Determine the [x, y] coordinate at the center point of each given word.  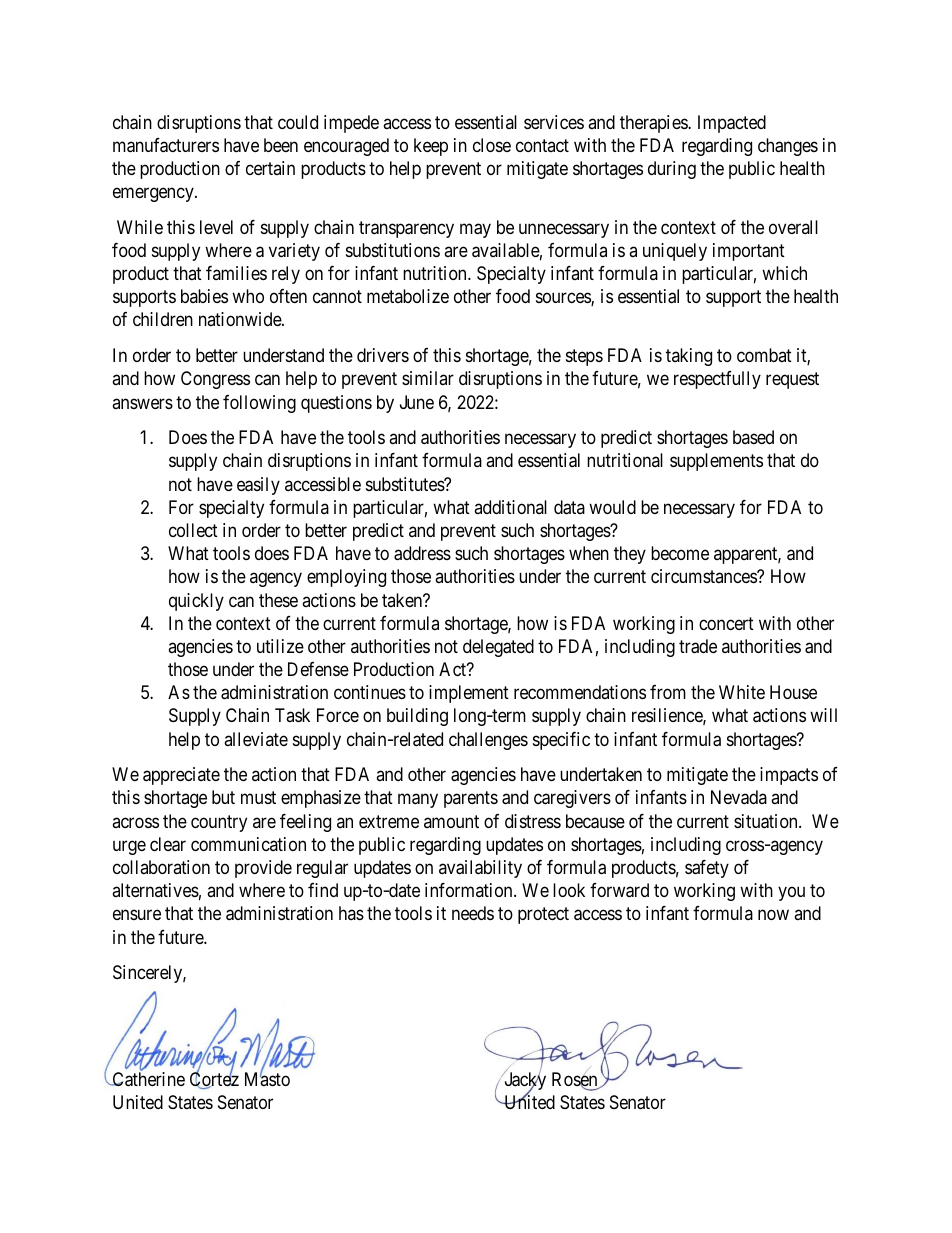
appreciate [181, 776]
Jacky [524, 1082]
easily [258, 486]
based [753, 437]
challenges [488, 741]
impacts [789, 776]
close [492, 145]
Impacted [732, 124]
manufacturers [166, 145]
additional [510, 507]
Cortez [214, 1080]
